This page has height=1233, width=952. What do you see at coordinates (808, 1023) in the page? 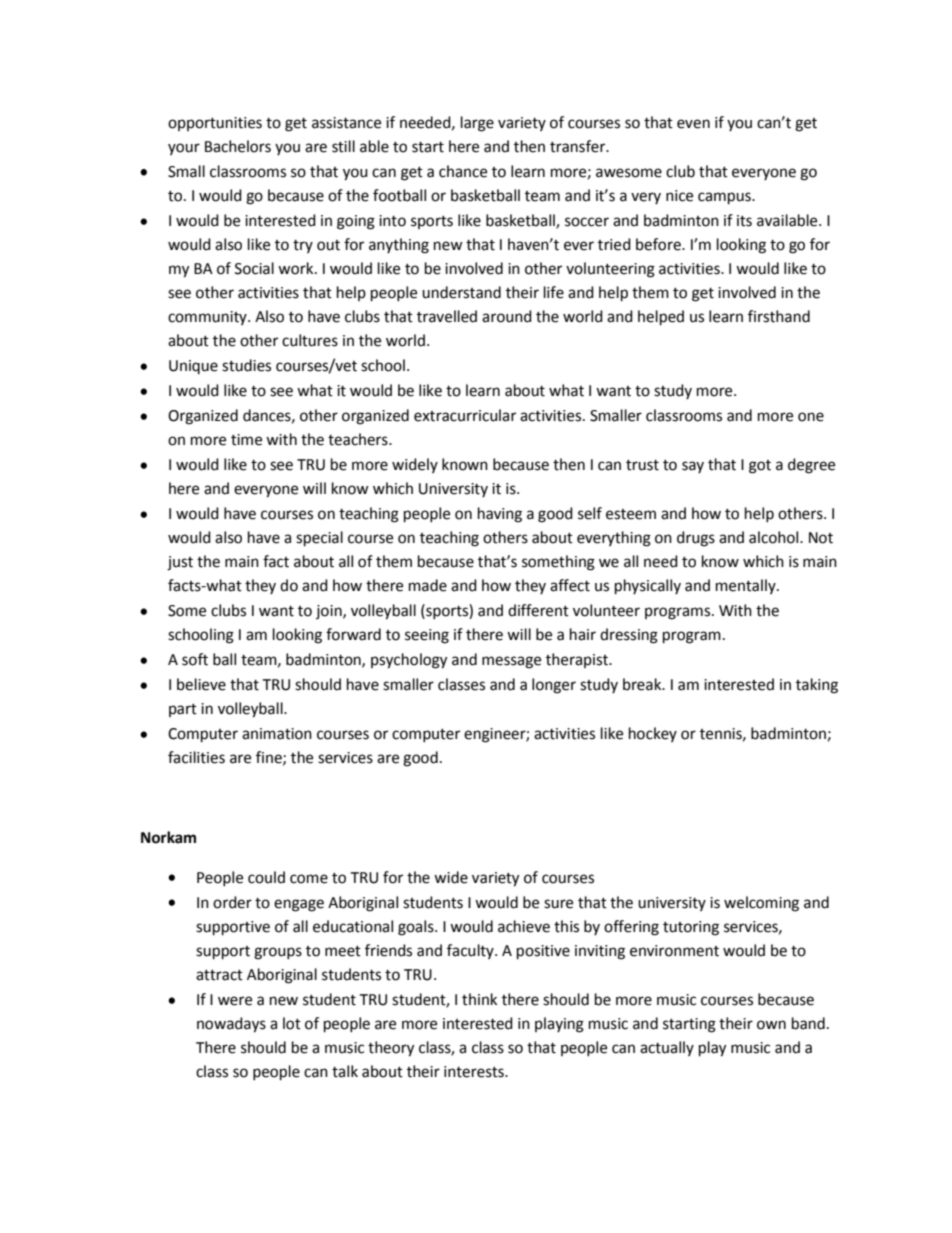
I see `band` at bounding box center [808, 1023].
